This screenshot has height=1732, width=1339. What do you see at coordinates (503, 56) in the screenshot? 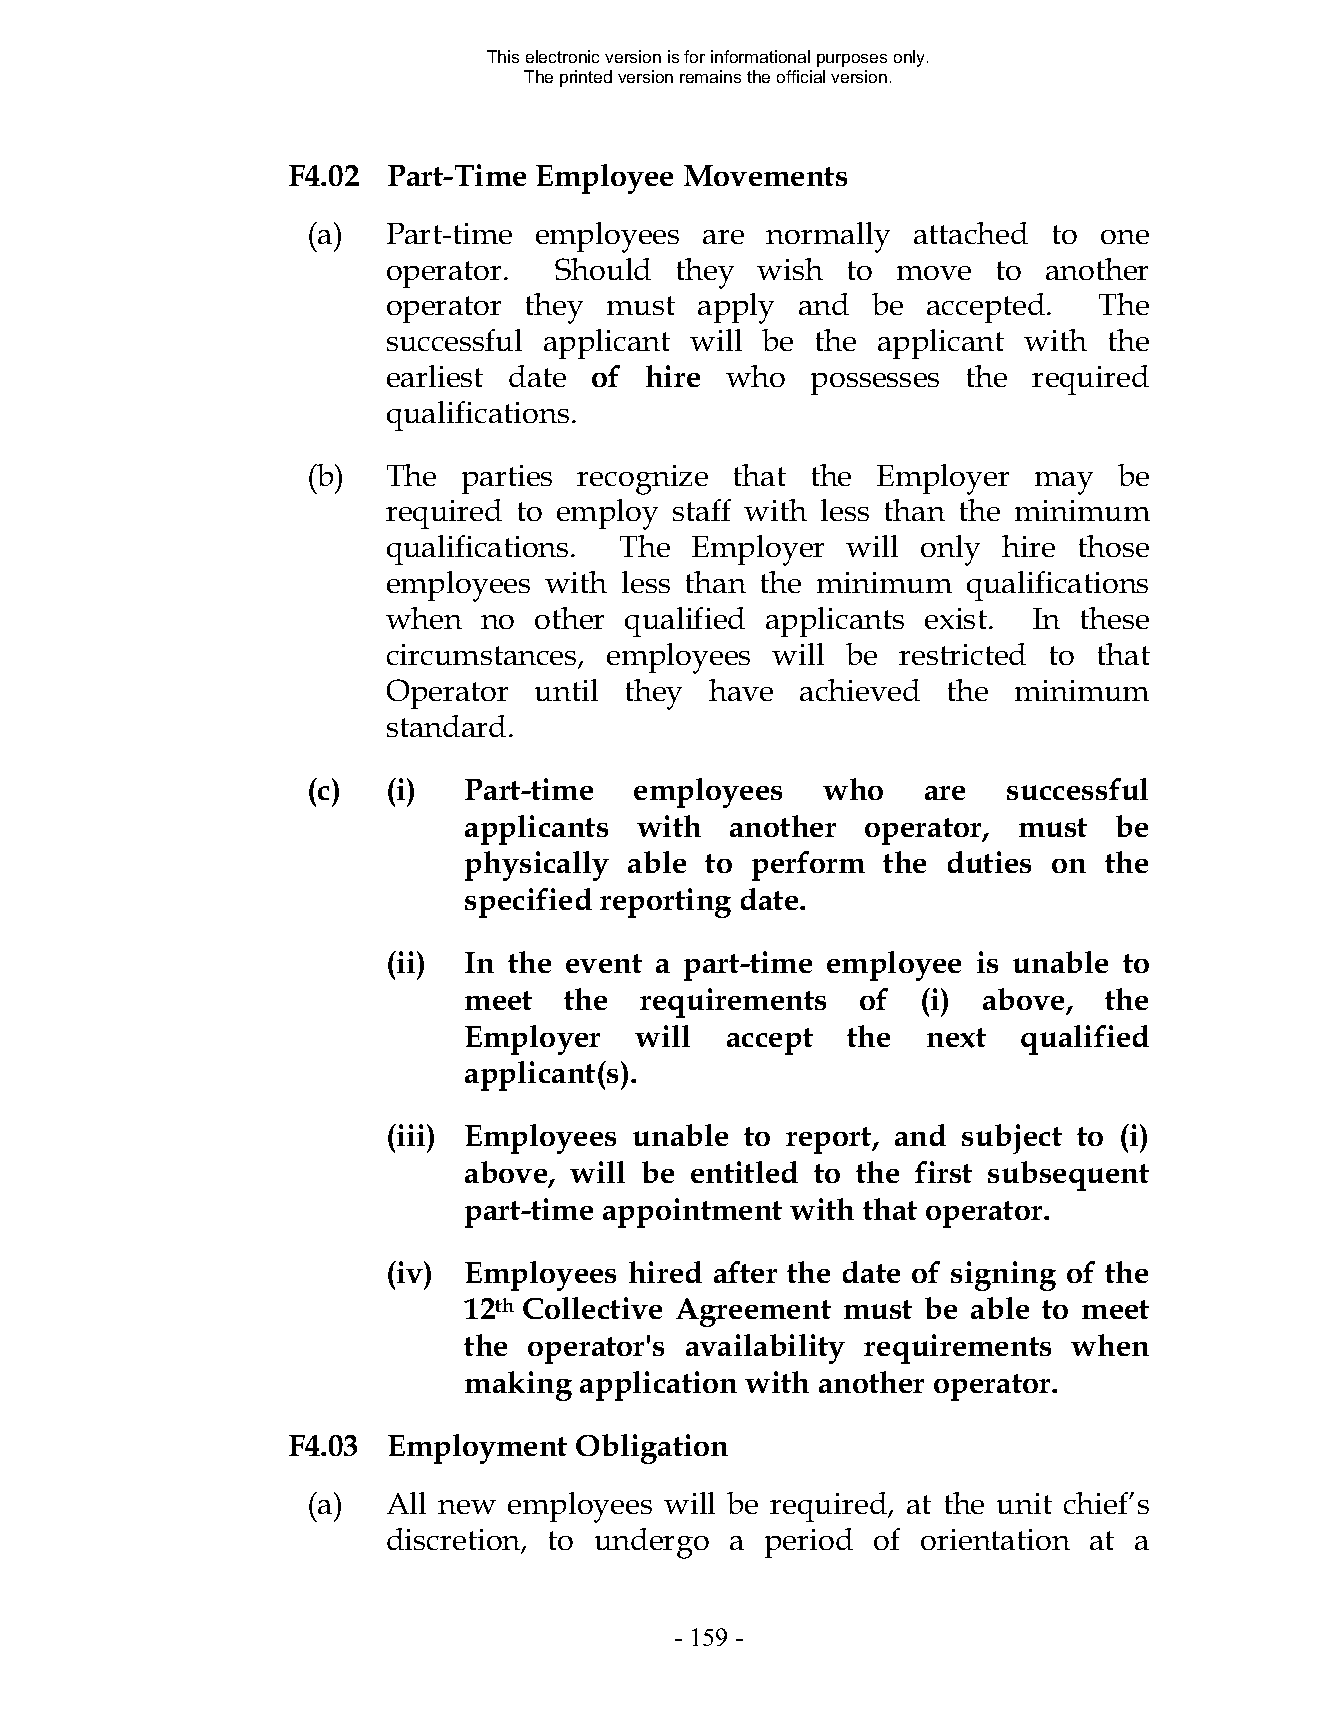
I see `This` at bounding box center [503, 56].
